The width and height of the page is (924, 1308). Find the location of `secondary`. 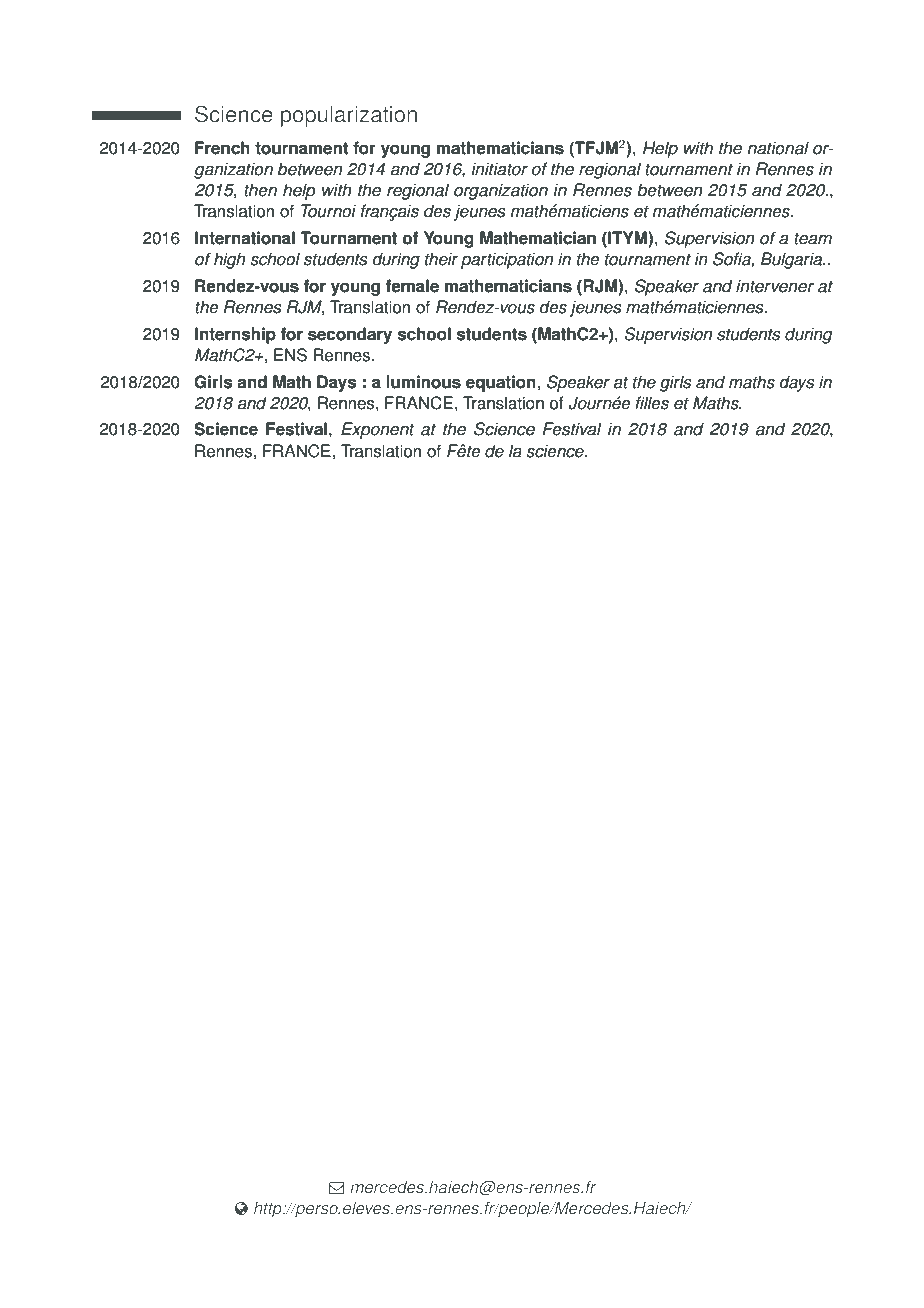

secondary is located at coordinates (350, 335).
